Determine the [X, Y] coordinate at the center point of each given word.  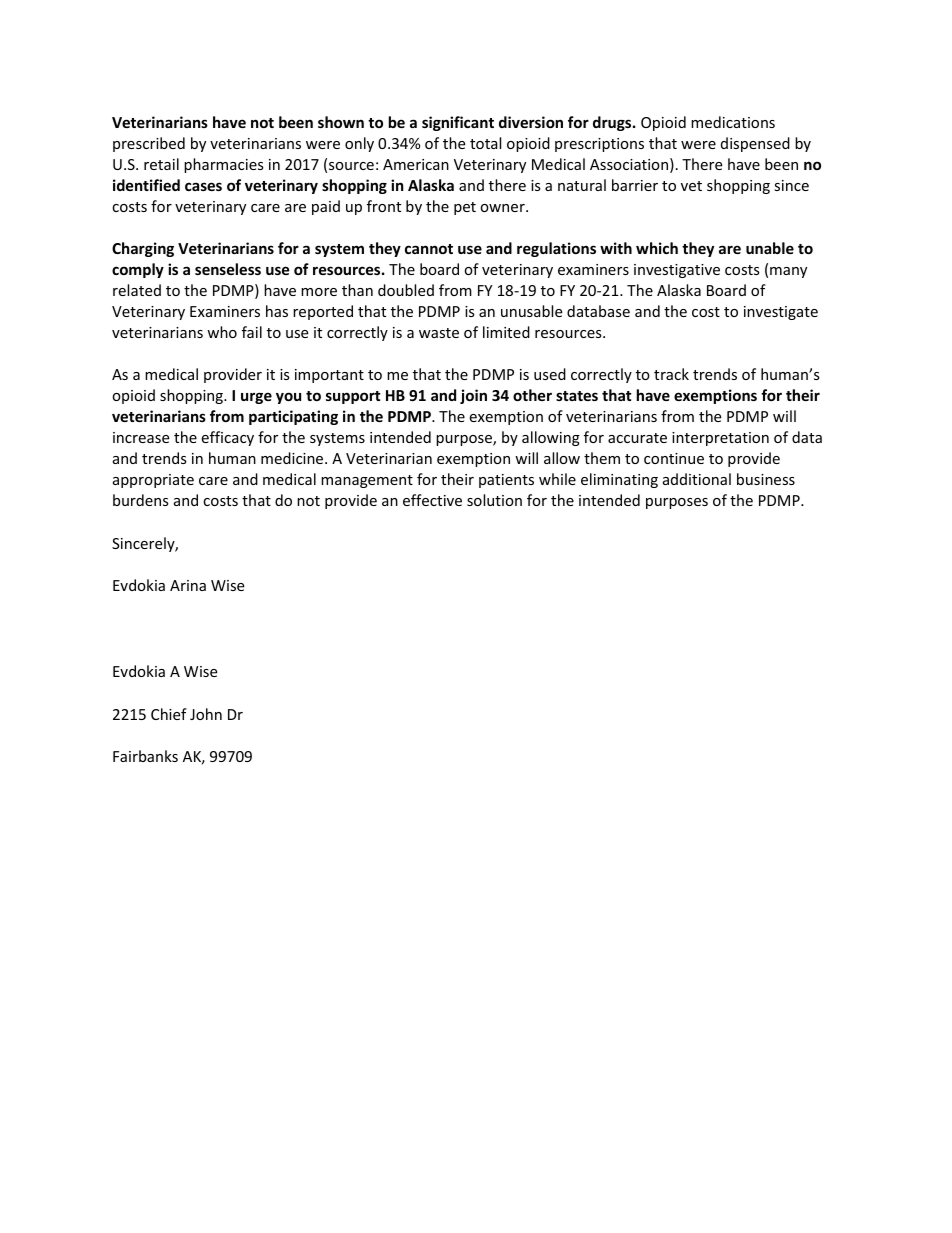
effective [432, 500]
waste [439, 333]
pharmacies [224, 165]
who [222, 332]
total [485, 143]
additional [697, 479]
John [206, 714]
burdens [141, 500]
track [671, 374]
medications [733, 122]
